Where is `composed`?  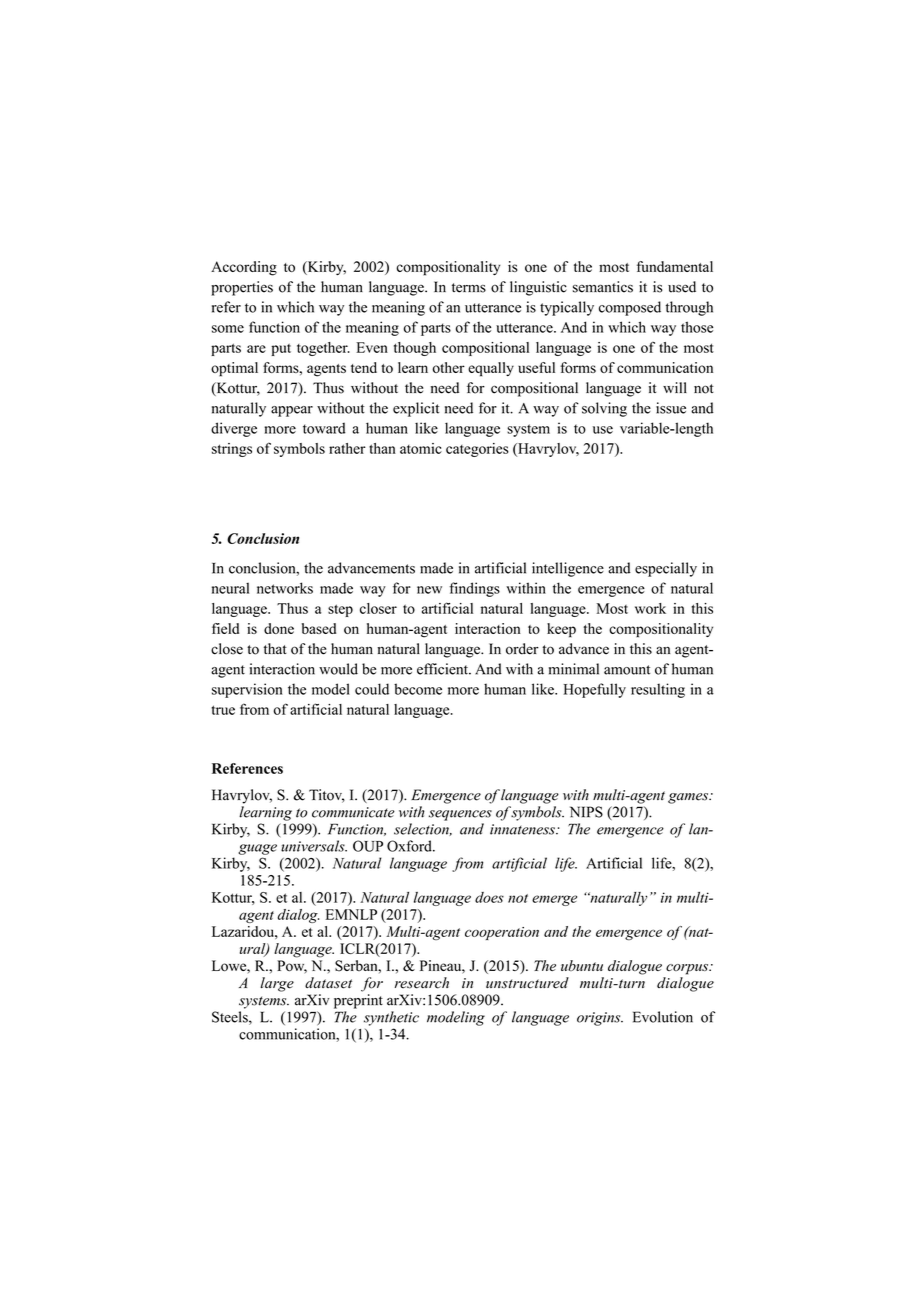 composed is located at coordinates (630, 308).
